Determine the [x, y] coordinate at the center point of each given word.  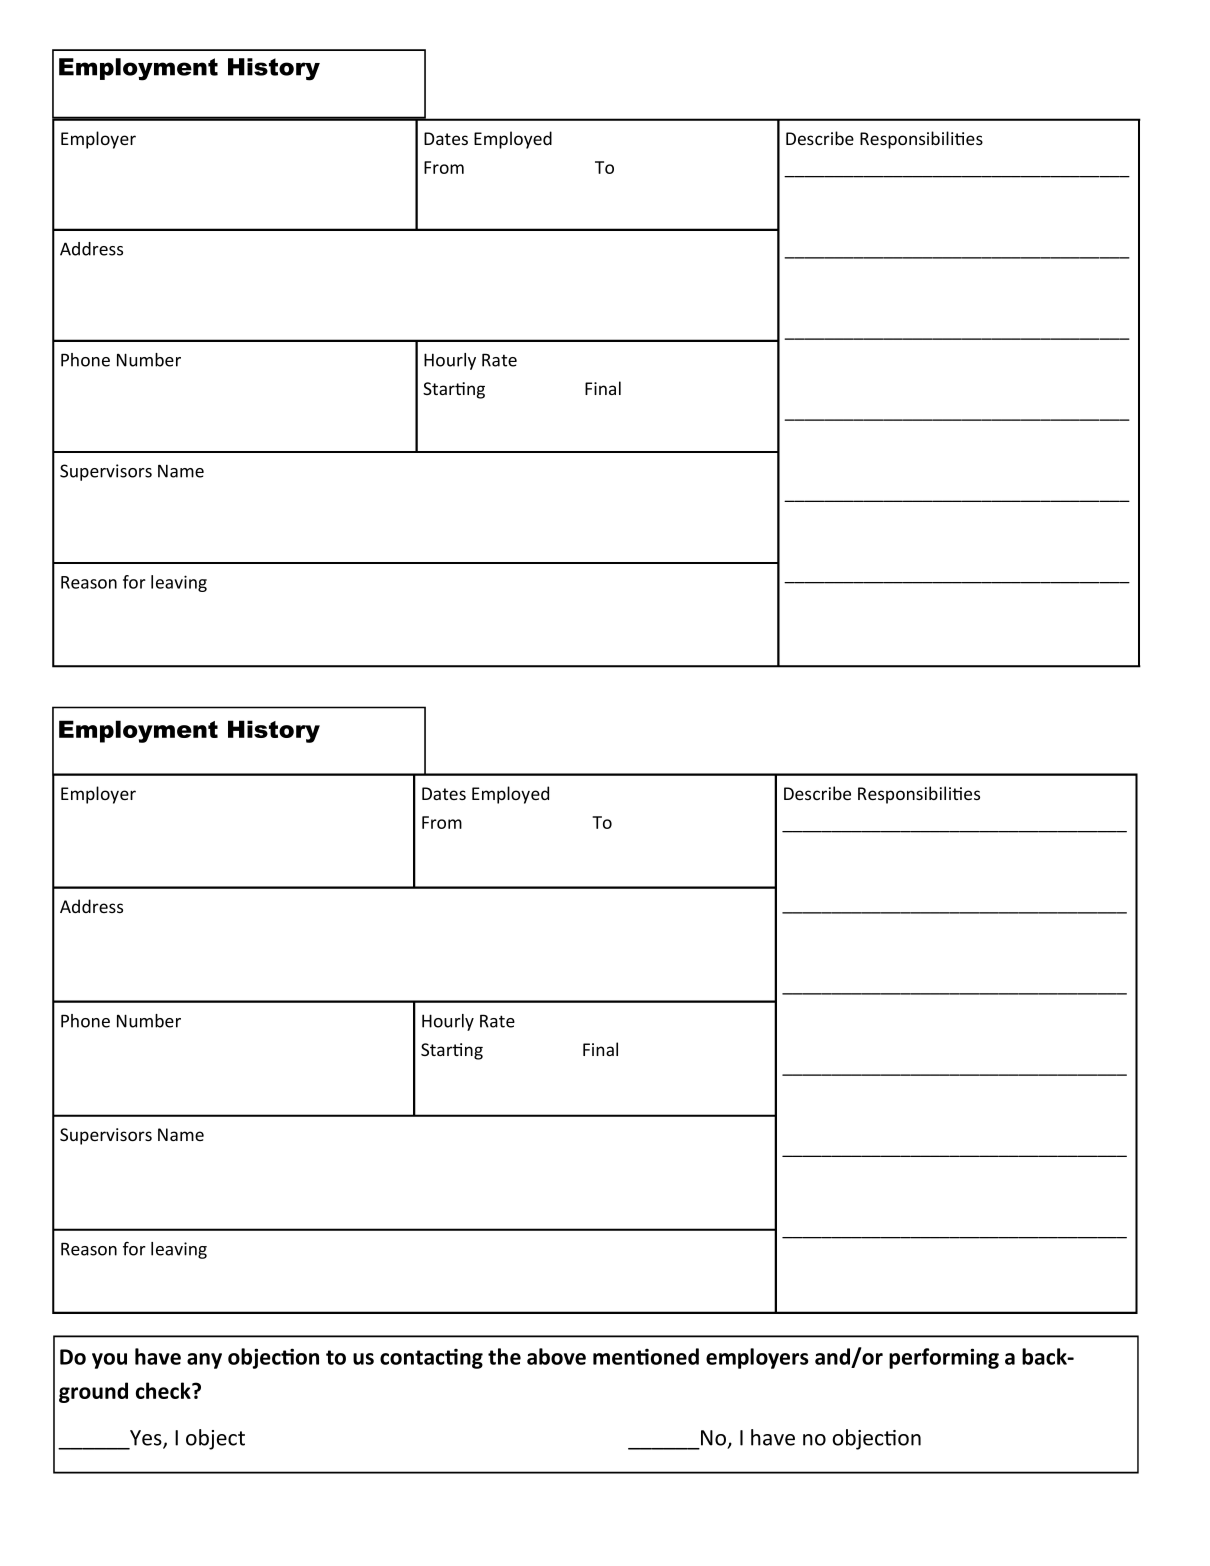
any [204, 1361]
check [164, 1390]
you [109, 1361]
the [504, 1356]
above [556, 1356]
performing [944, 1358]
